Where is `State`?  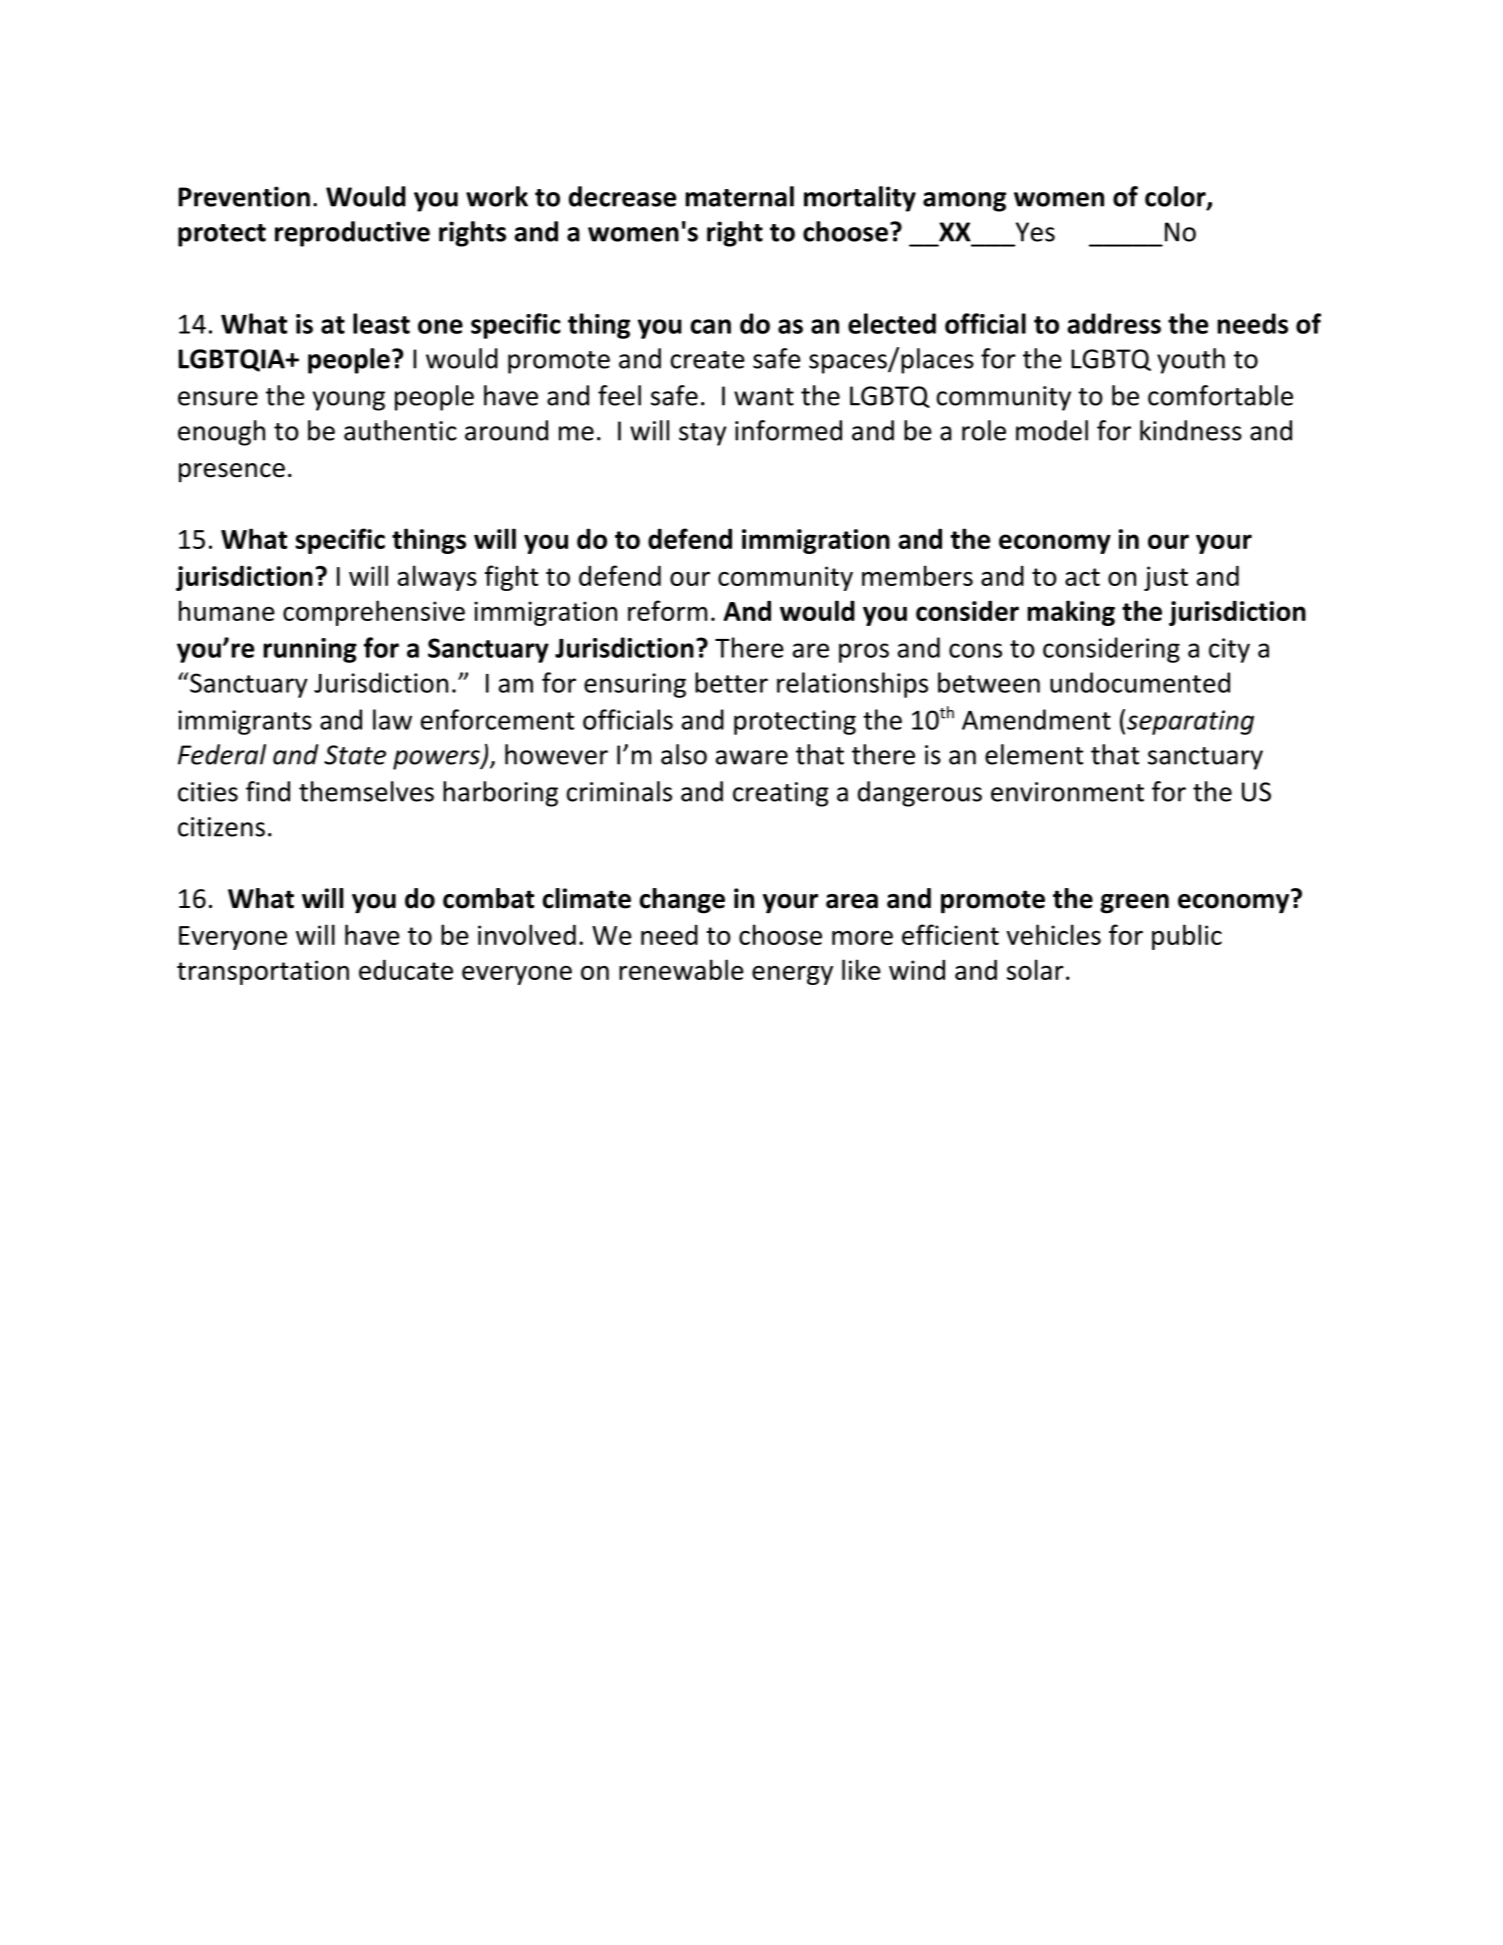
State is located at coordinates (355, 755).
